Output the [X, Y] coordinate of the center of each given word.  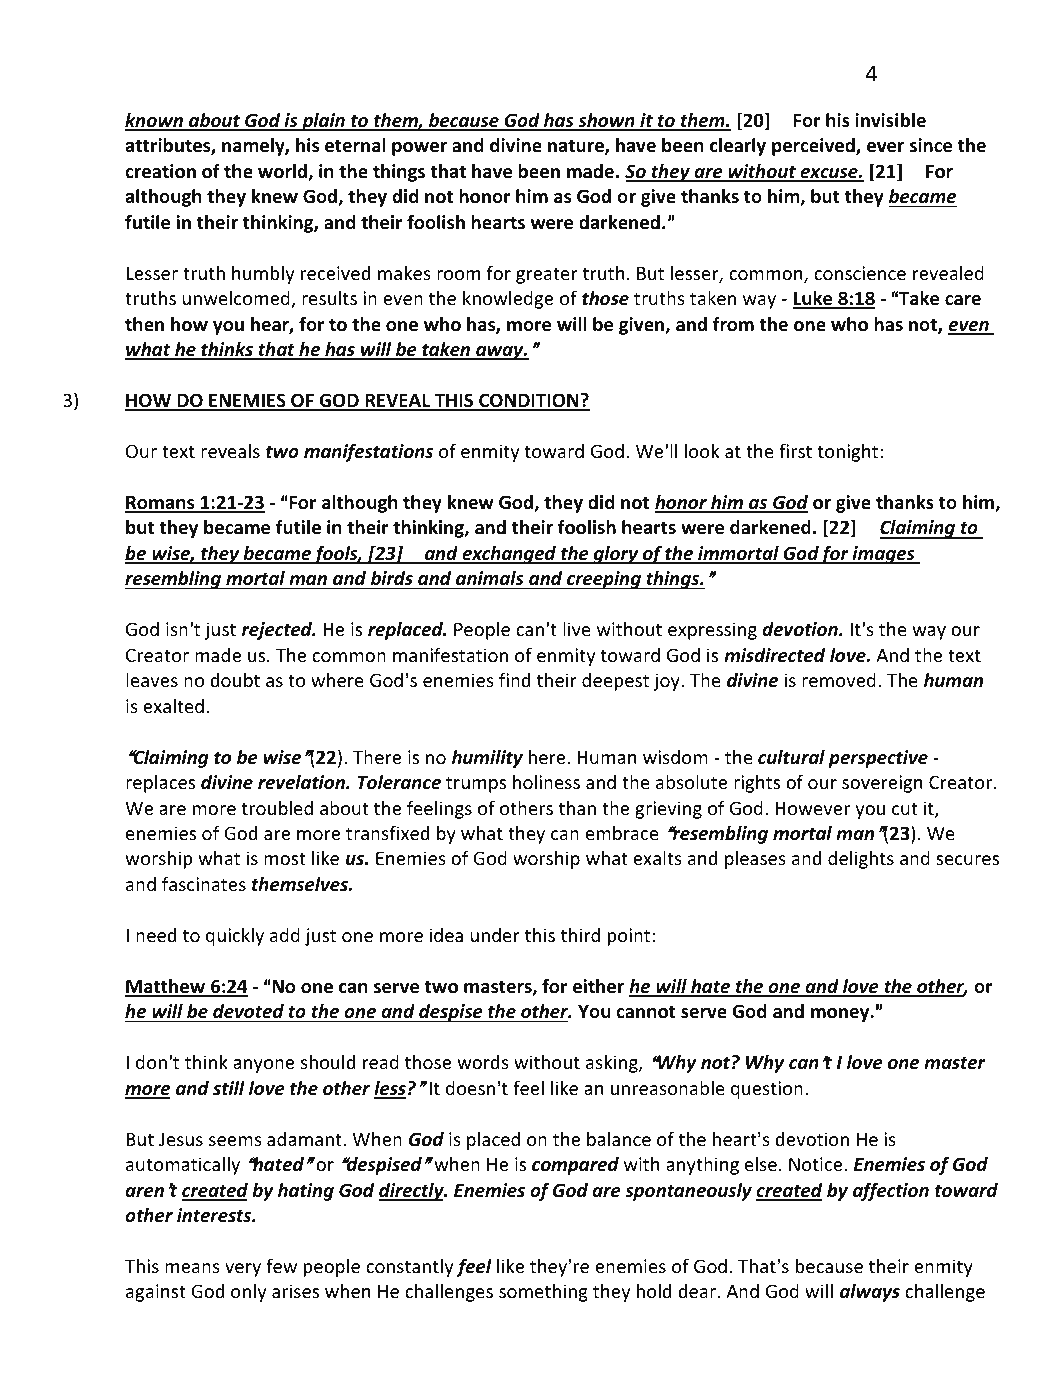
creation [160, 171]
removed [839, 680]
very [243, 1270]
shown [606, 121]
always [870, 1293]
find [514, 679]
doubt [235, 680]
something [543, 1293]
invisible [890, 120]
